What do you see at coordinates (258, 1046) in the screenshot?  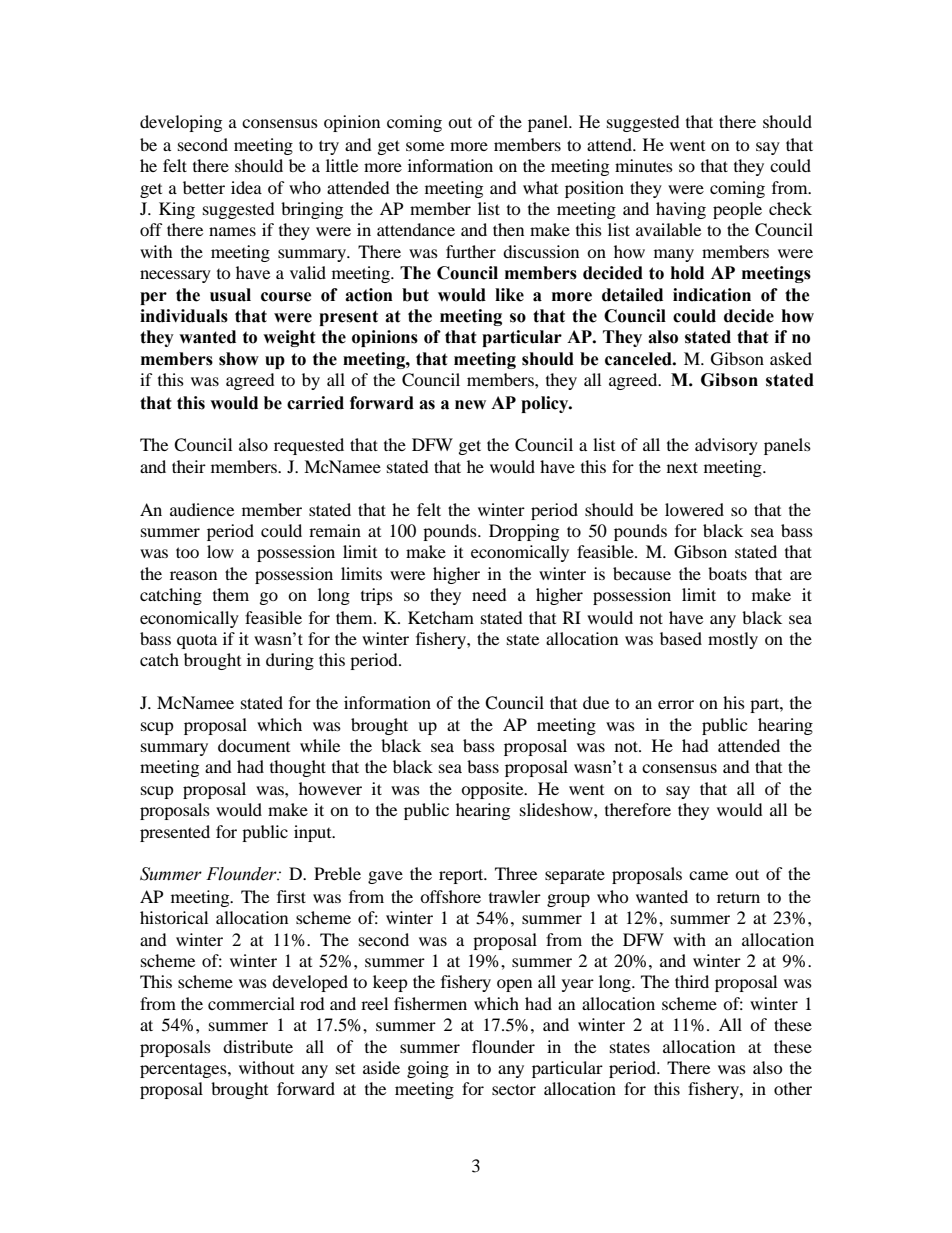 I see `distribute` at bounding box center [258, 1046].
